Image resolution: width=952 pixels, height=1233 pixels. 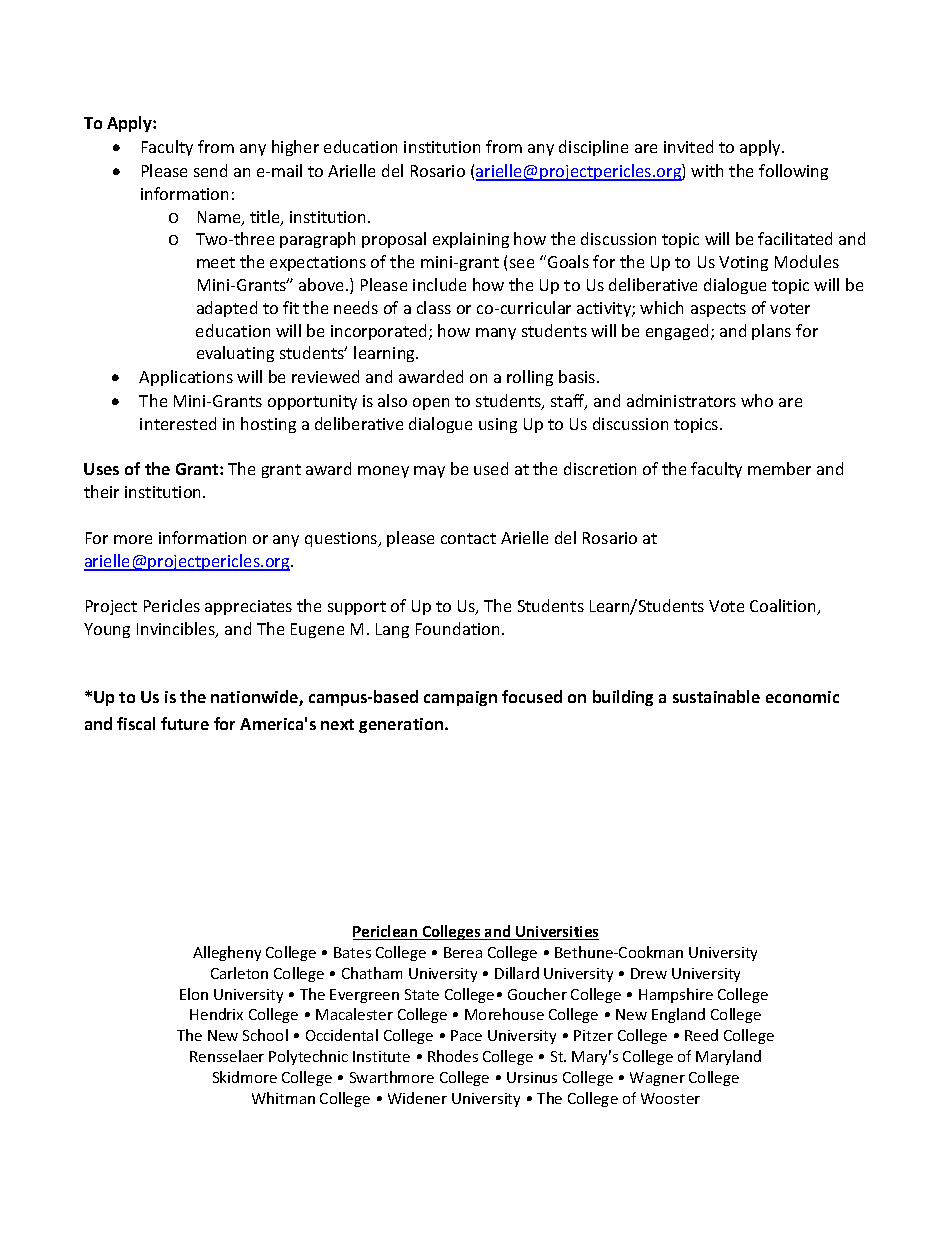 I want to click on with, so click(x=707, y=170).
